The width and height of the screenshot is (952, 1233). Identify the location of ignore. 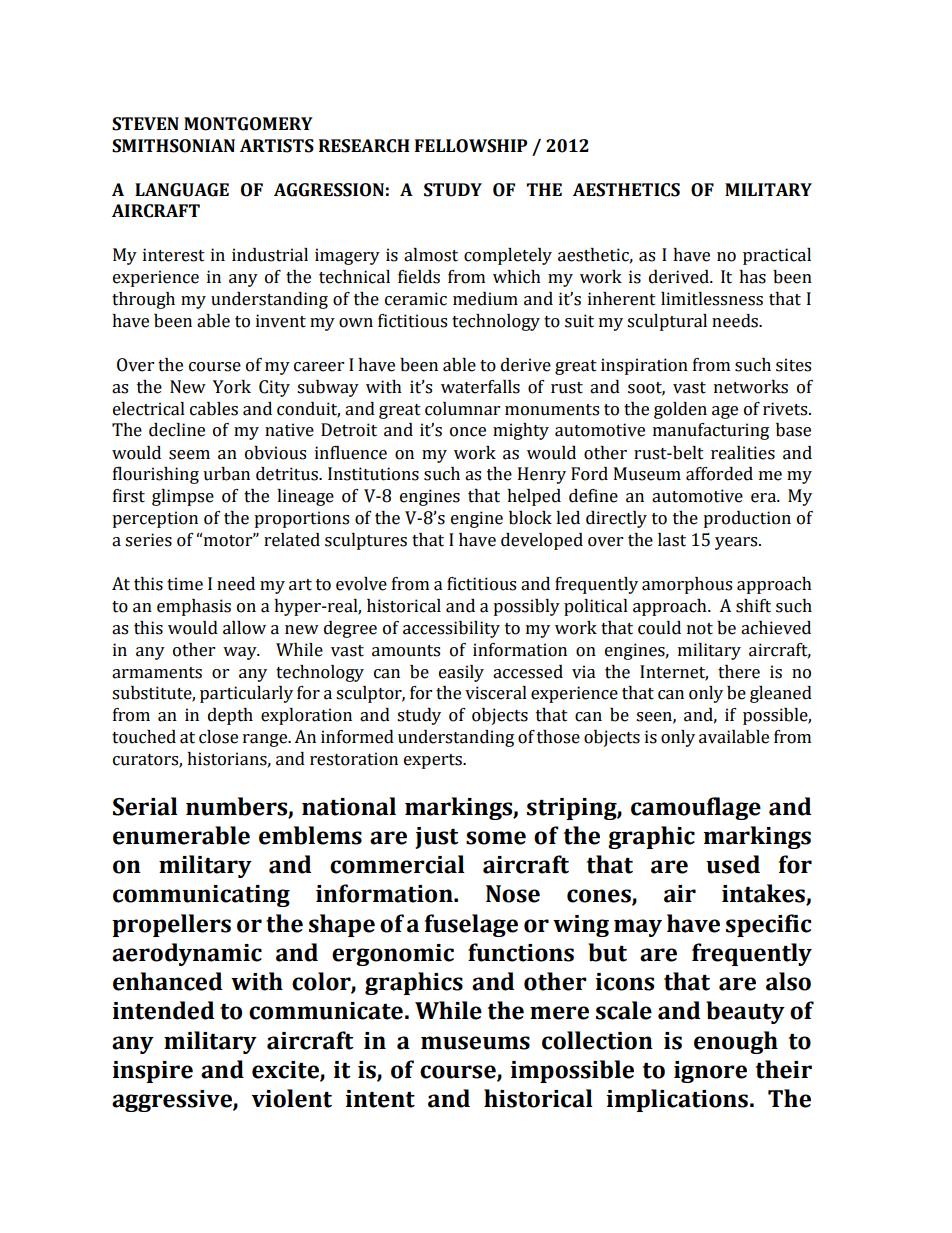
(710, 1072).
